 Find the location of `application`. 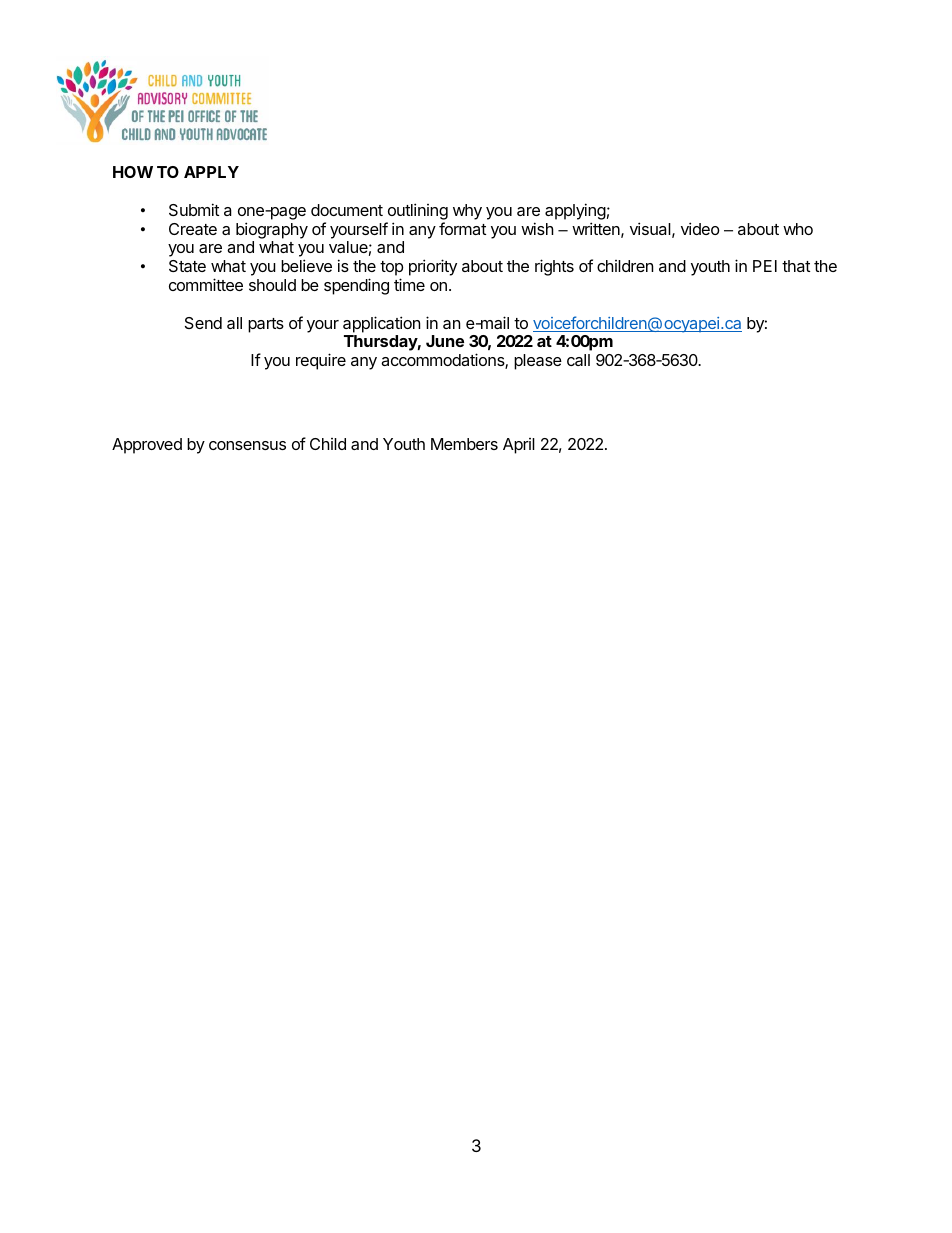

application is located at coordinates (381, 324).
